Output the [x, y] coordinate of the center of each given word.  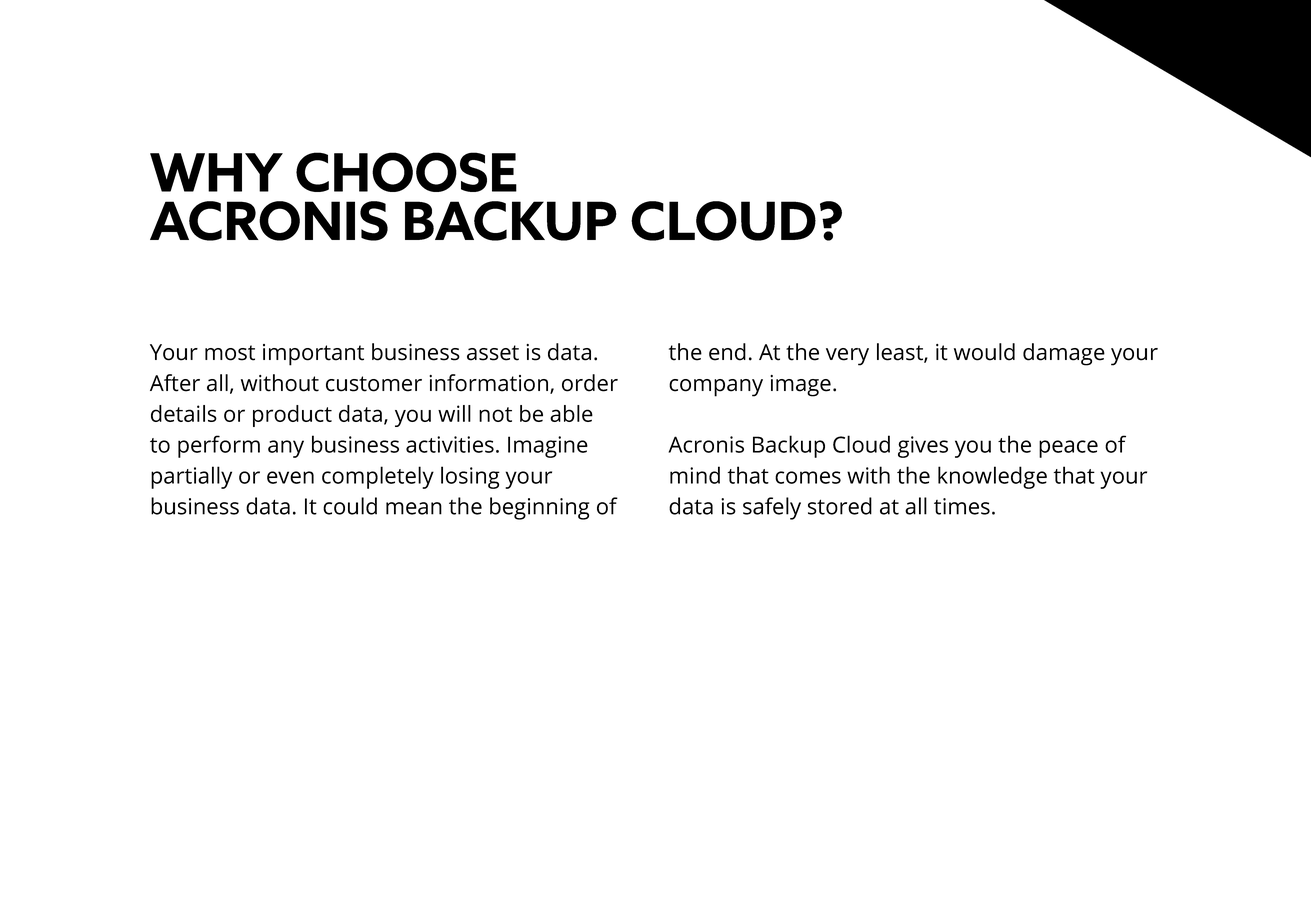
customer [374, 384]
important [313, 355]
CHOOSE [406, 172]
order [590, 383]
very [847, 357]
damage [1064, 354]
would [984, 352]
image [800, 386]
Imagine [548, 447]
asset [493, 353]
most [230, 353]
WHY [216, 172]
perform [219, 446]
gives [923, 447]
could [350, 506]
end [727, 352]
